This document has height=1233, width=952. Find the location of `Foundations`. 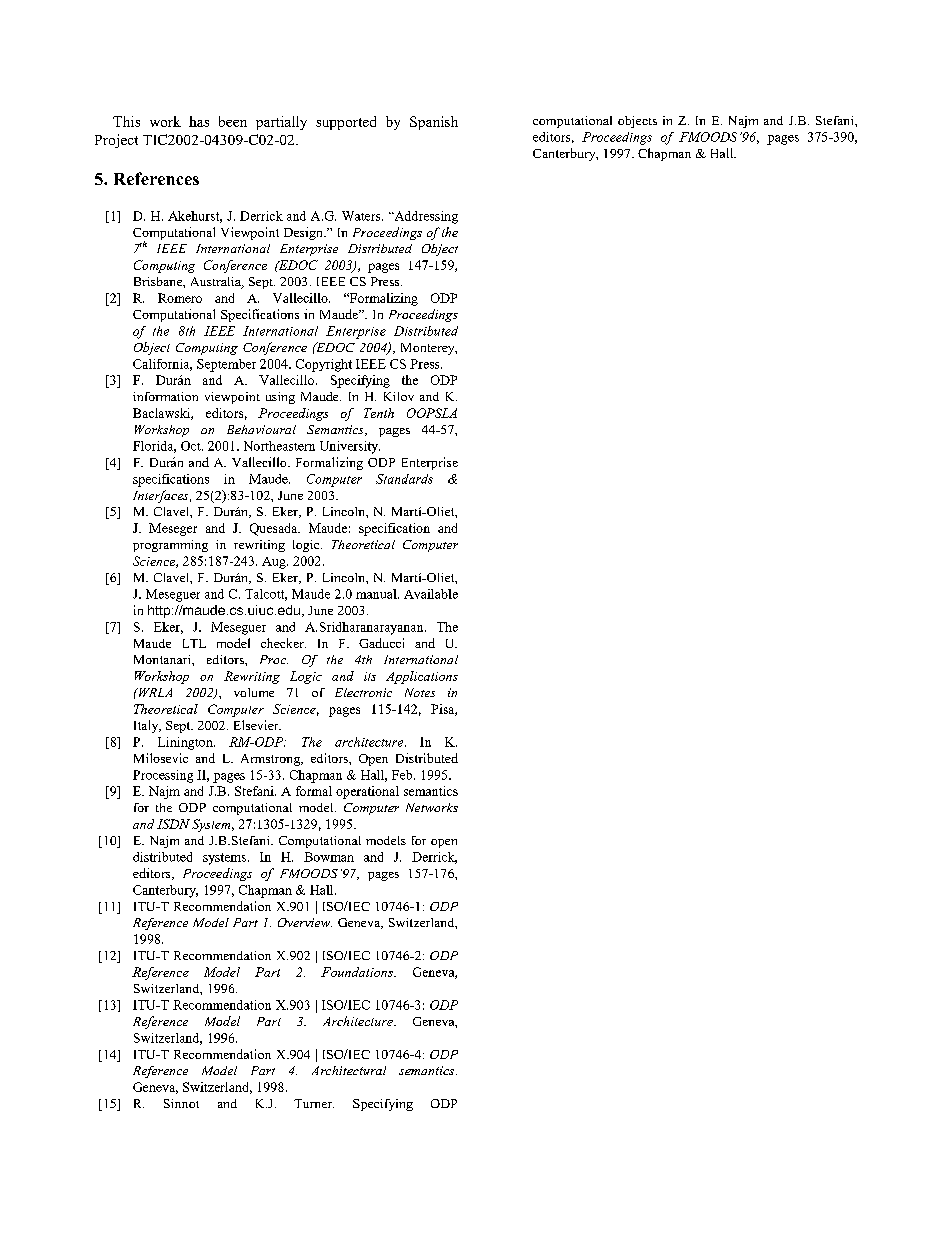

Foundations is located at coordinates (358, 972).
